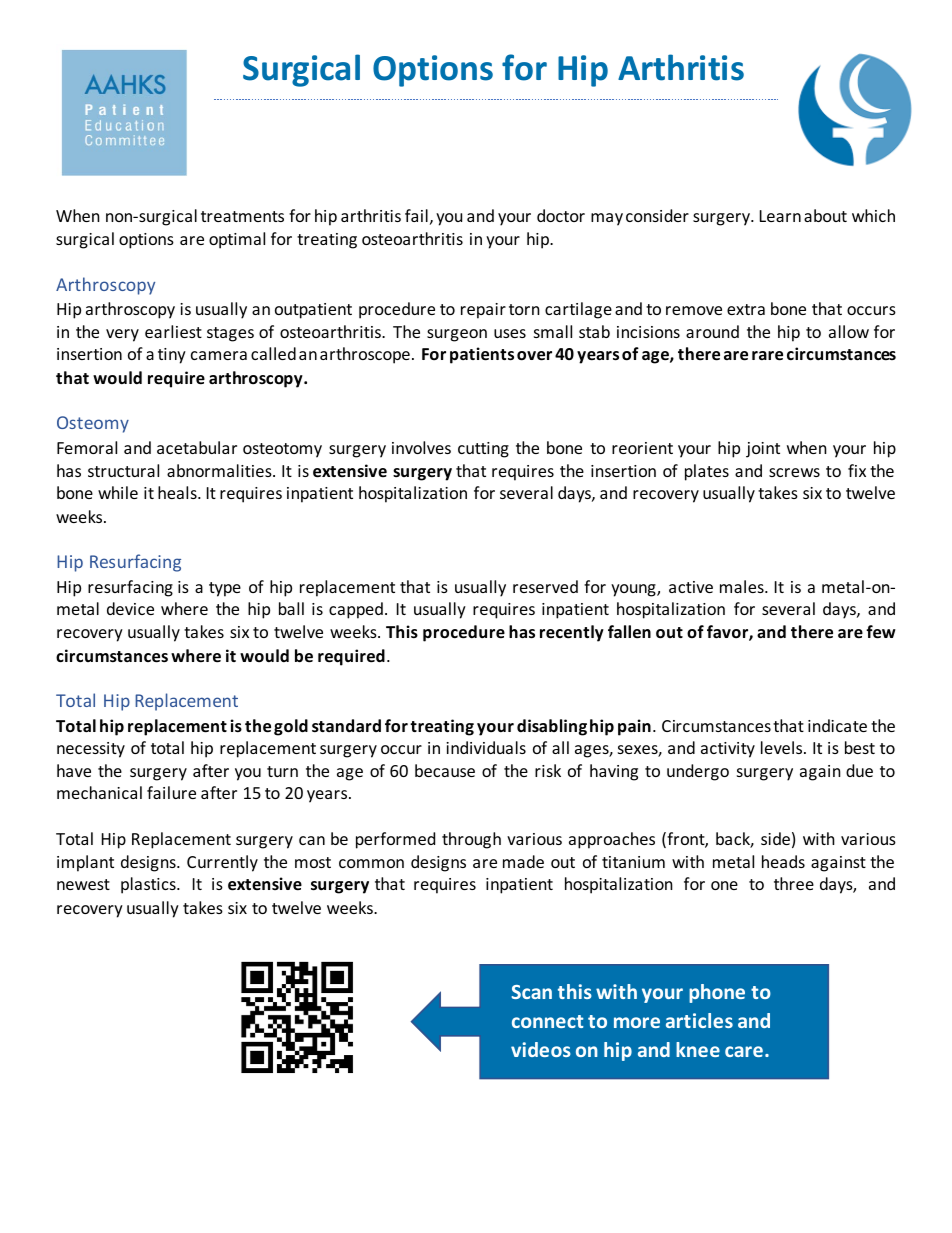 The height and width of the image is (1233, 952). I want to click on newest, so click(83, 884).
